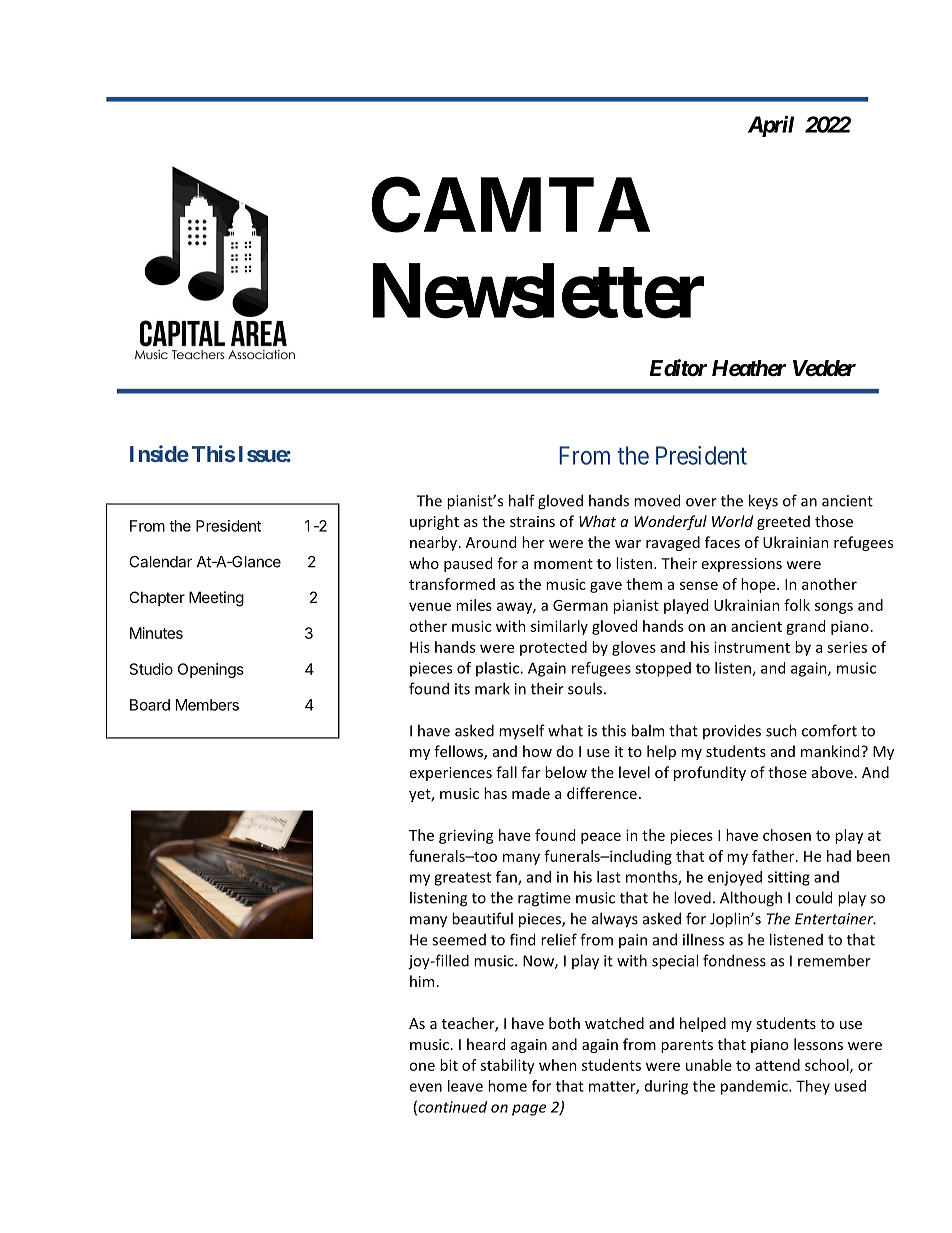 The image size is (952, 1233). What do you see at coordinates (763, 502) in the image?
I see `keys` at bounding box center [763, 502].
